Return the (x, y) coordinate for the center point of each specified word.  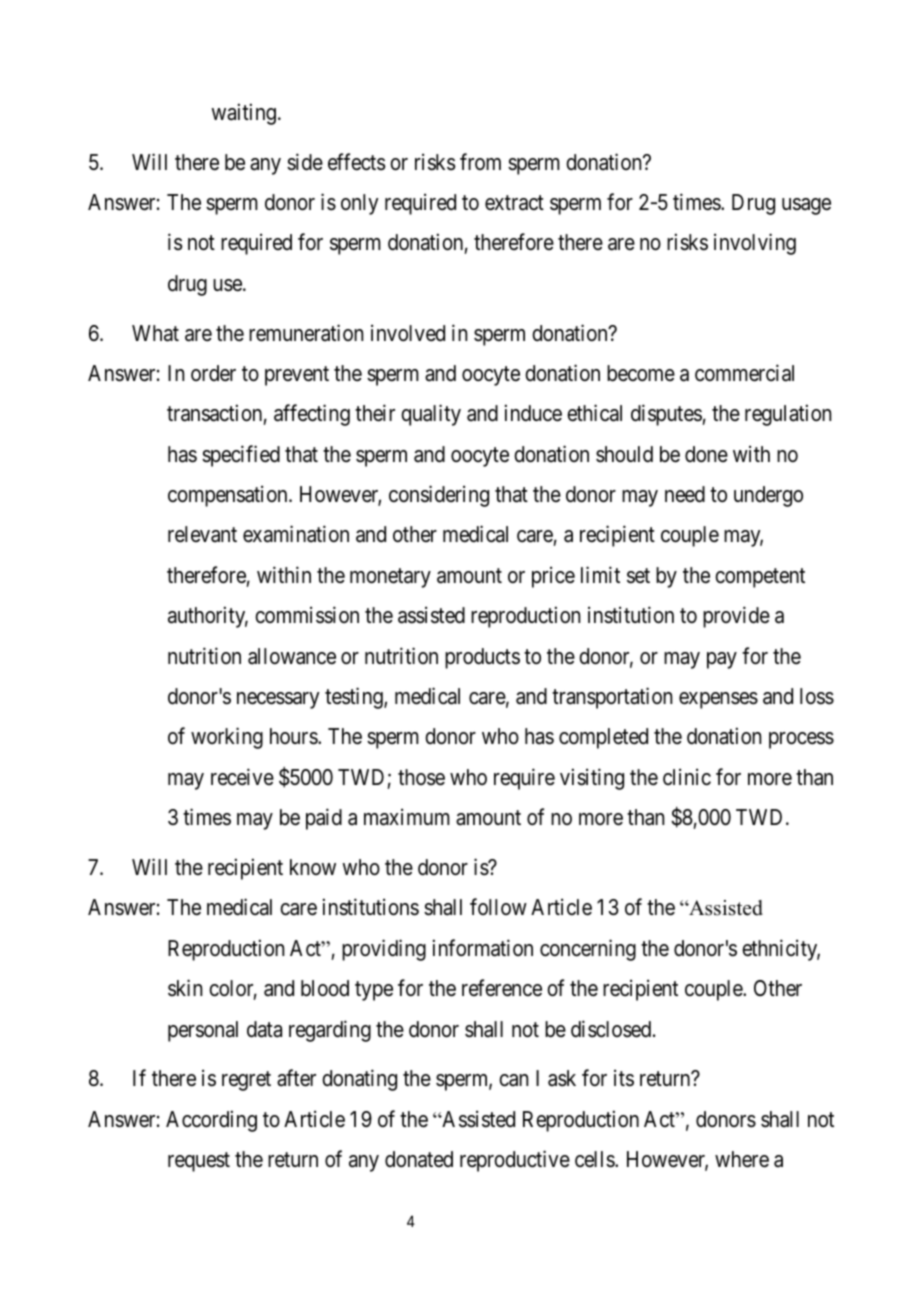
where (742, 1159)
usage (806, 206)
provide (736, 617)
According (211, 1121)
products (482, 658)
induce (533, 413)
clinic (687, 777)
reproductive (515, 1161)
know (313, 867)
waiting (243, 114)
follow (498, 906)
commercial (744, 373)
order (213, 373)
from (480, 161)
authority (208, 617)
